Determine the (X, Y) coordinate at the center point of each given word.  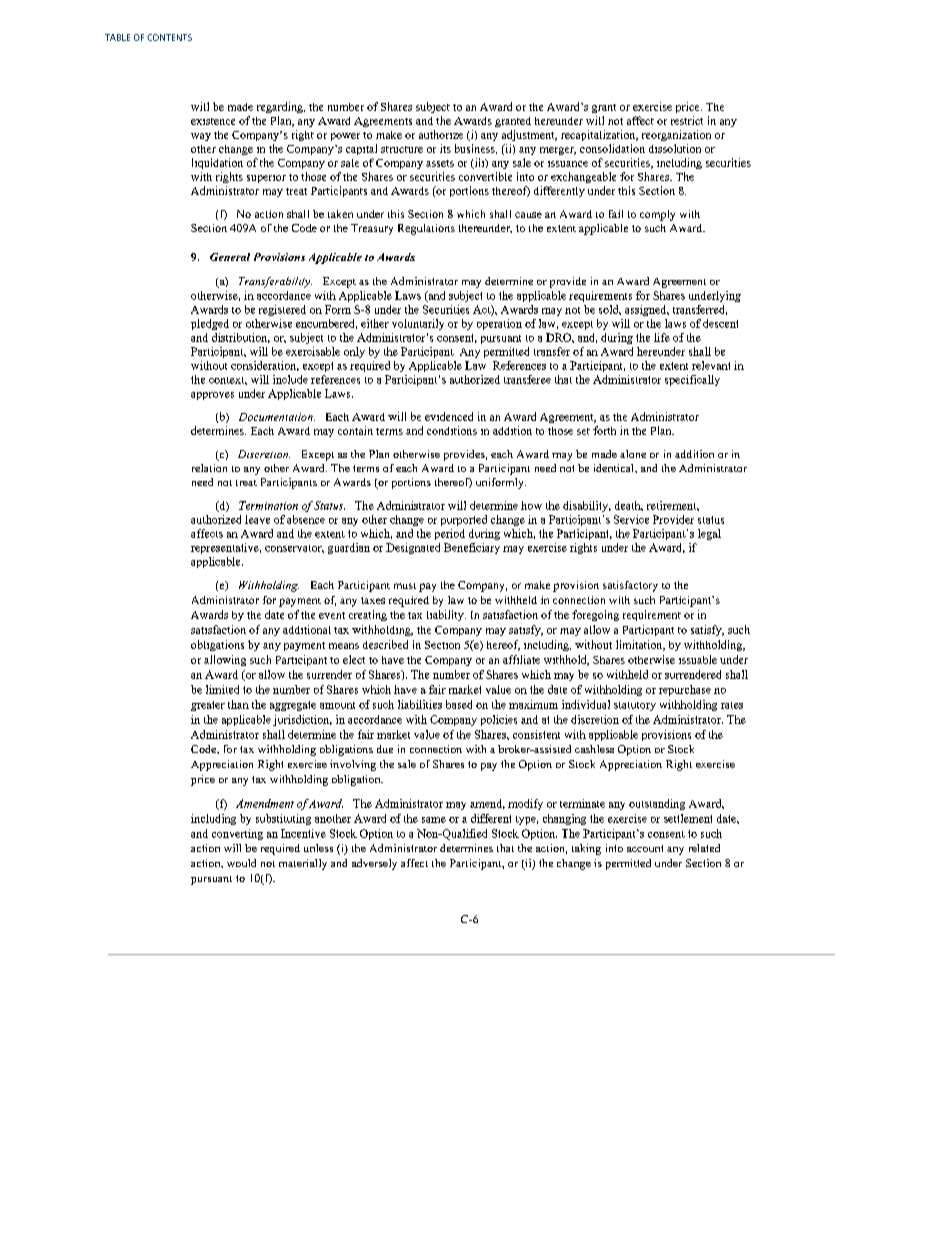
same (434, 820)
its (445, 148)
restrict (687, 120)
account (645, 848)
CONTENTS (169, 37)
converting (237, 834)
